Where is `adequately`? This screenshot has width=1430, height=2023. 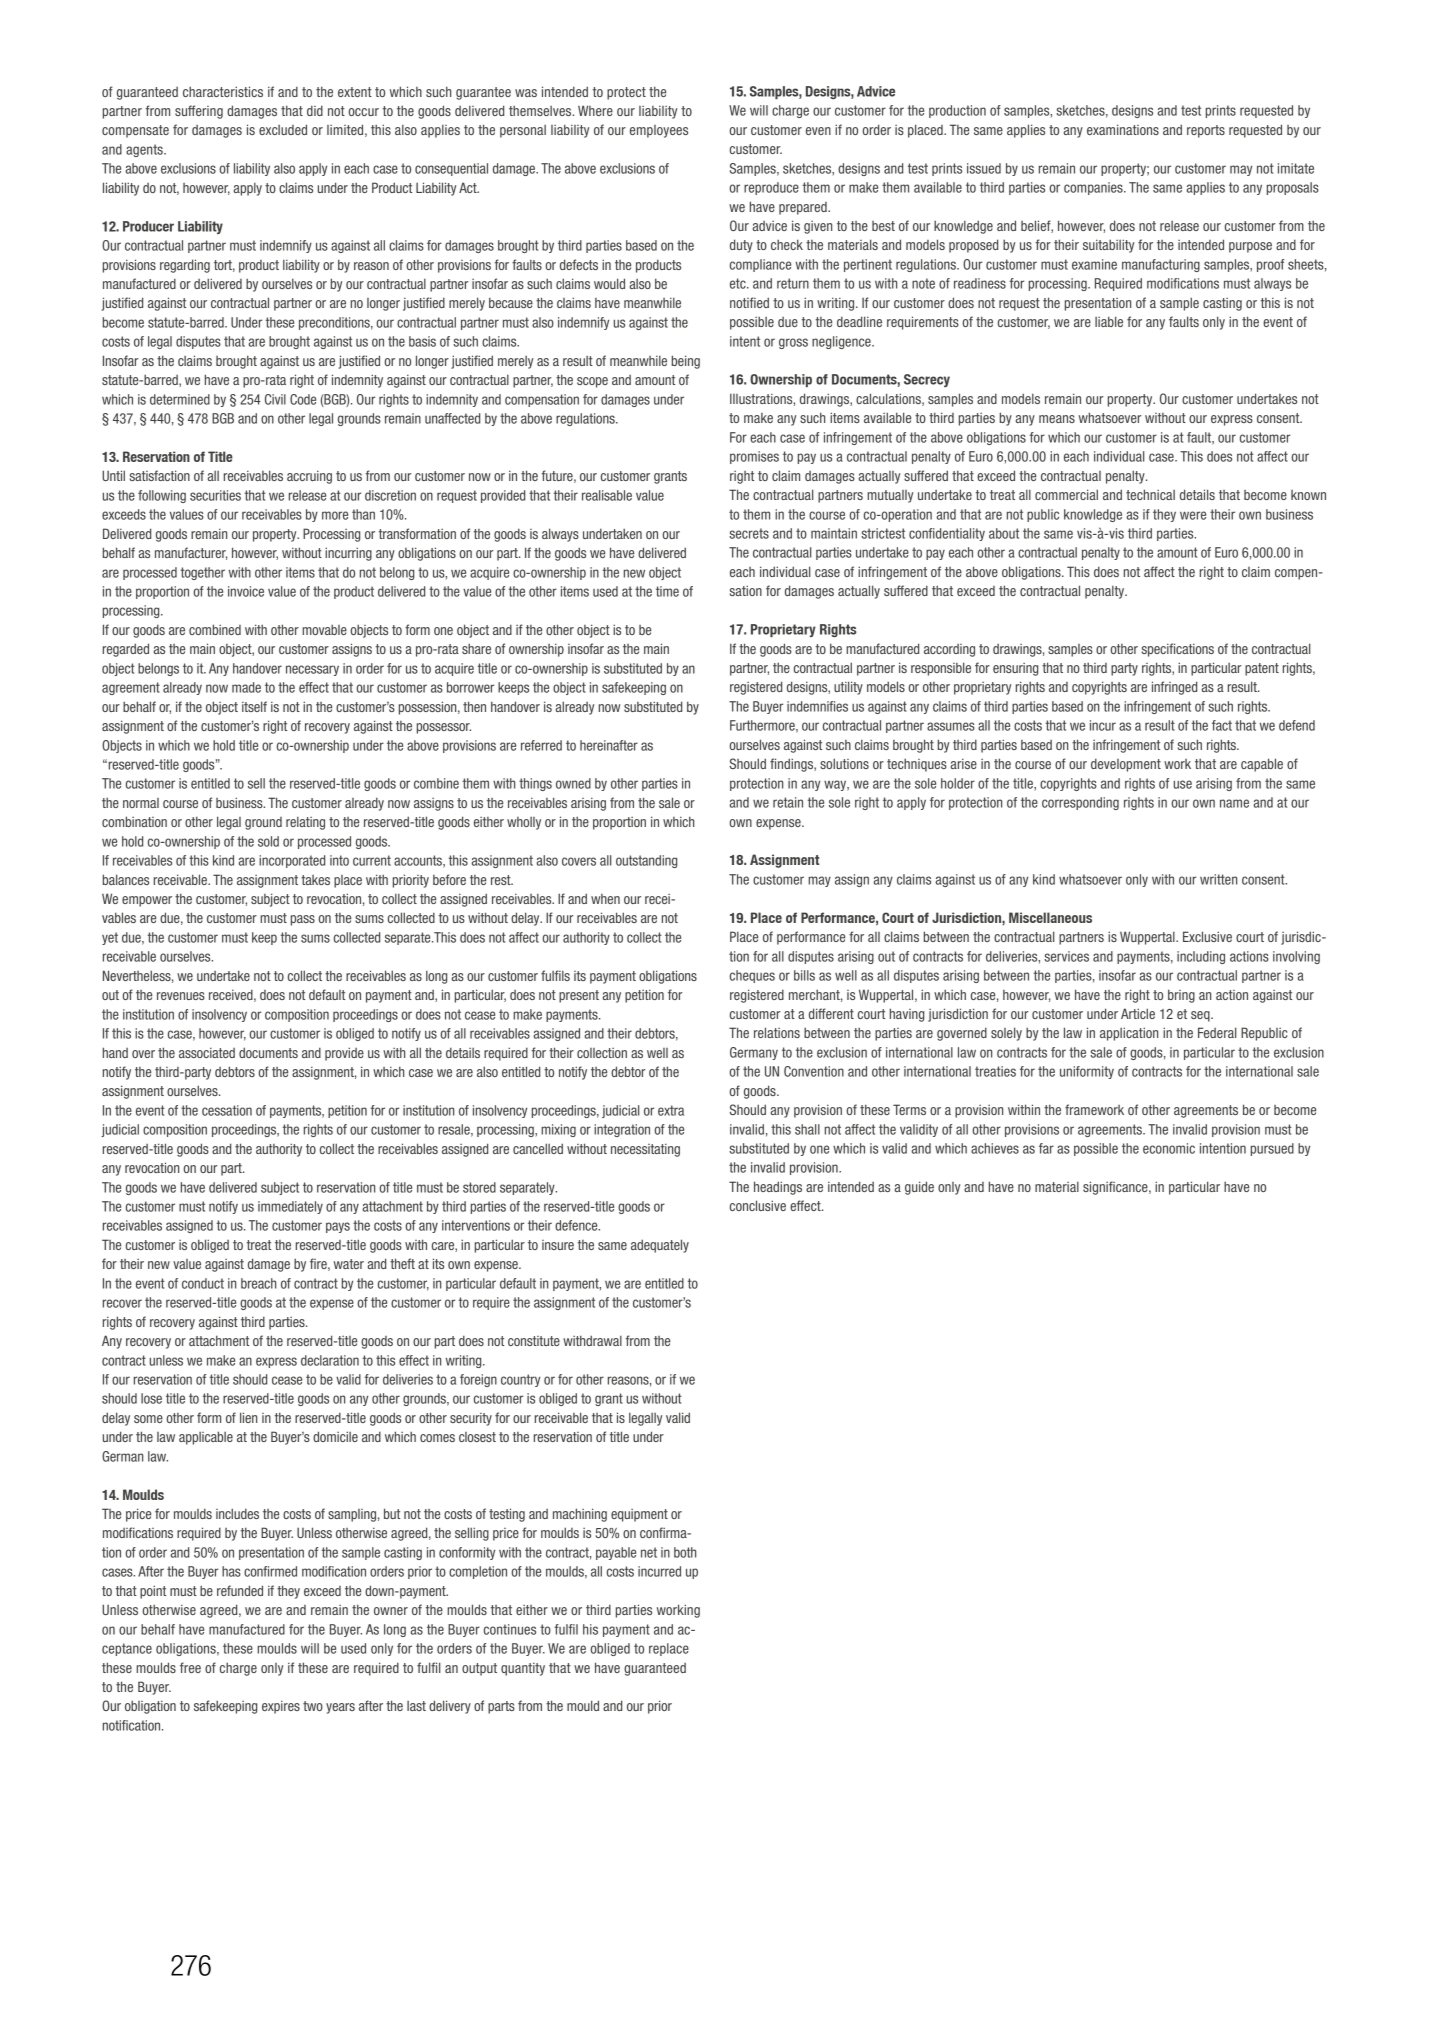 adequately is located at coordinates (660, 1246).
